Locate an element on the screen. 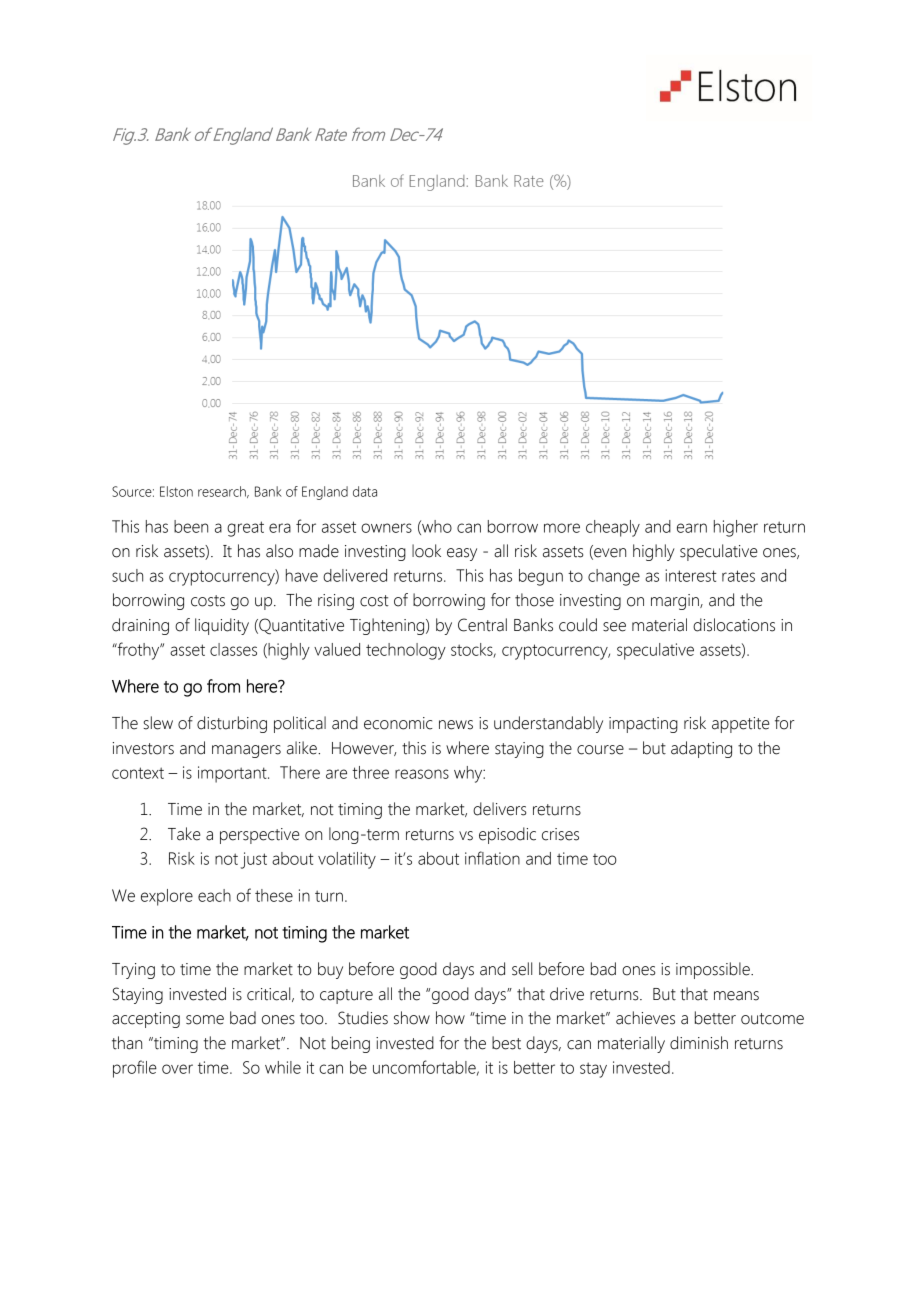 The image size is (924, 1308). important is located at coordinates (233, 774).
